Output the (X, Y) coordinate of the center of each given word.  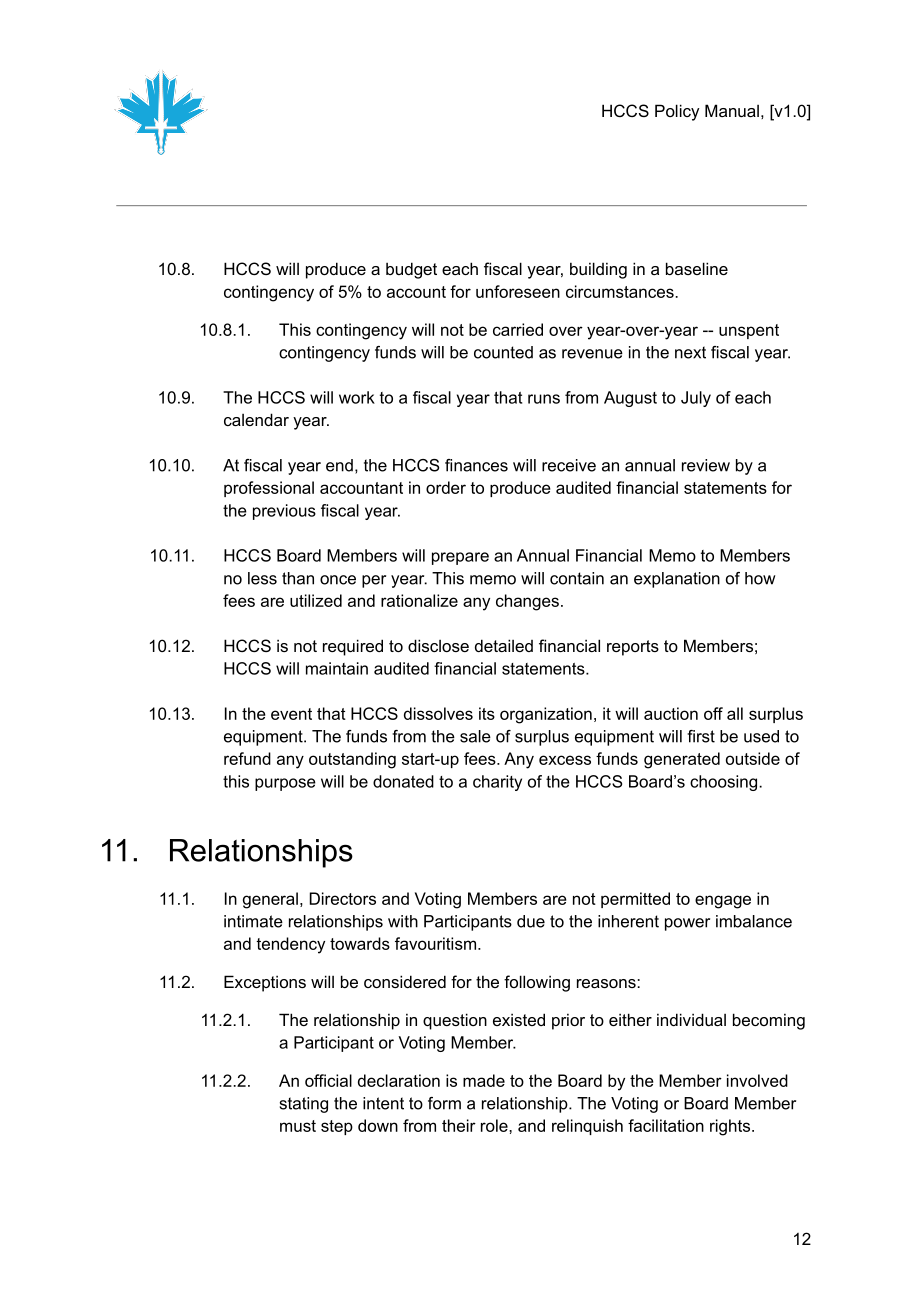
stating (304, 1105)
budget (411, 270)
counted (503, 352)
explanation (677, 580)
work (357, 397)
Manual (732, 110)
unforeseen (518, 291)
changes (527, 602)
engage (723, 902)
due (531, 921)
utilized (316, 600)
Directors (343, 898)
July (696, 399)
